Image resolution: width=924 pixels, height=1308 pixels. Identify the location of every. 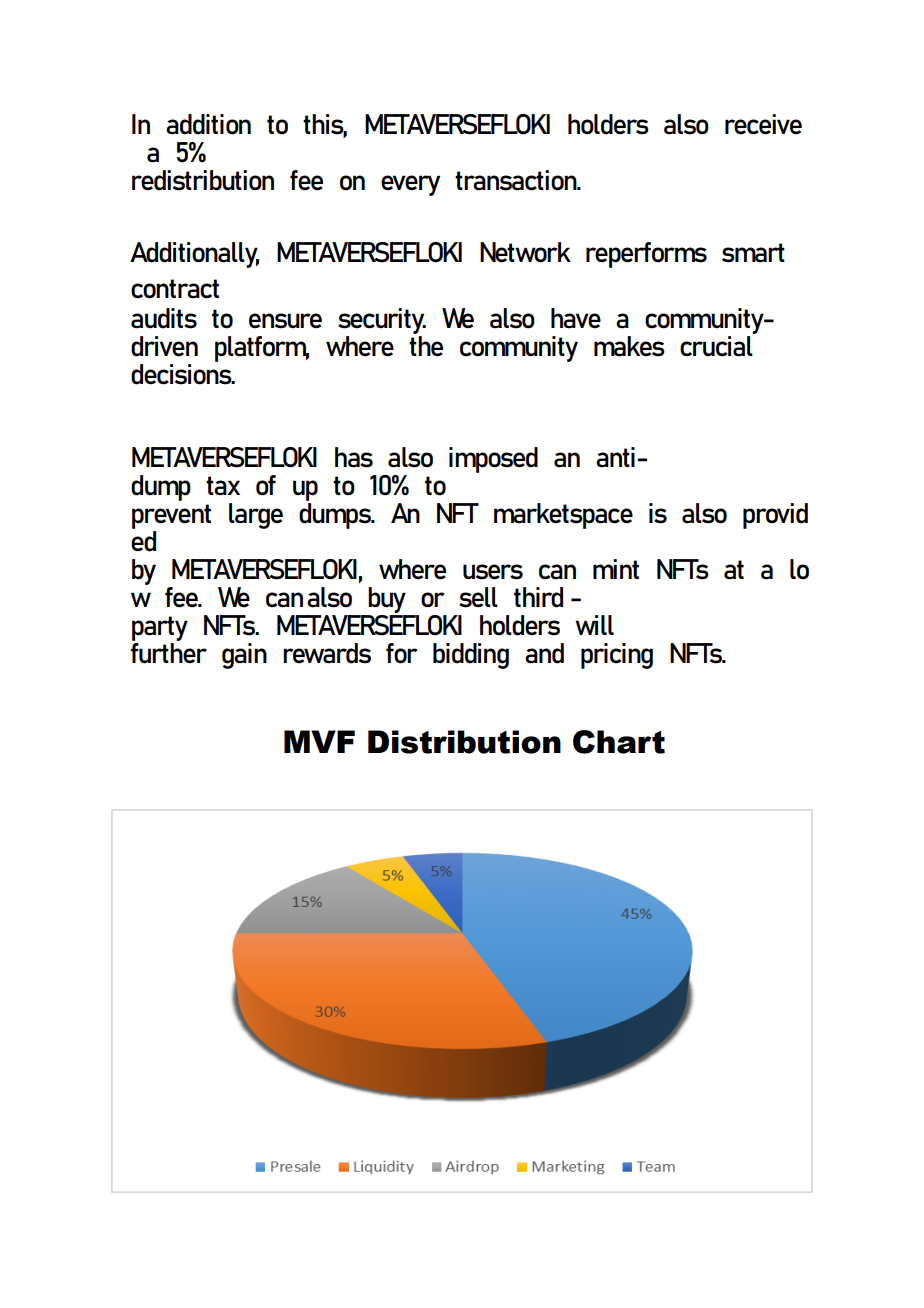
(410, 185).
